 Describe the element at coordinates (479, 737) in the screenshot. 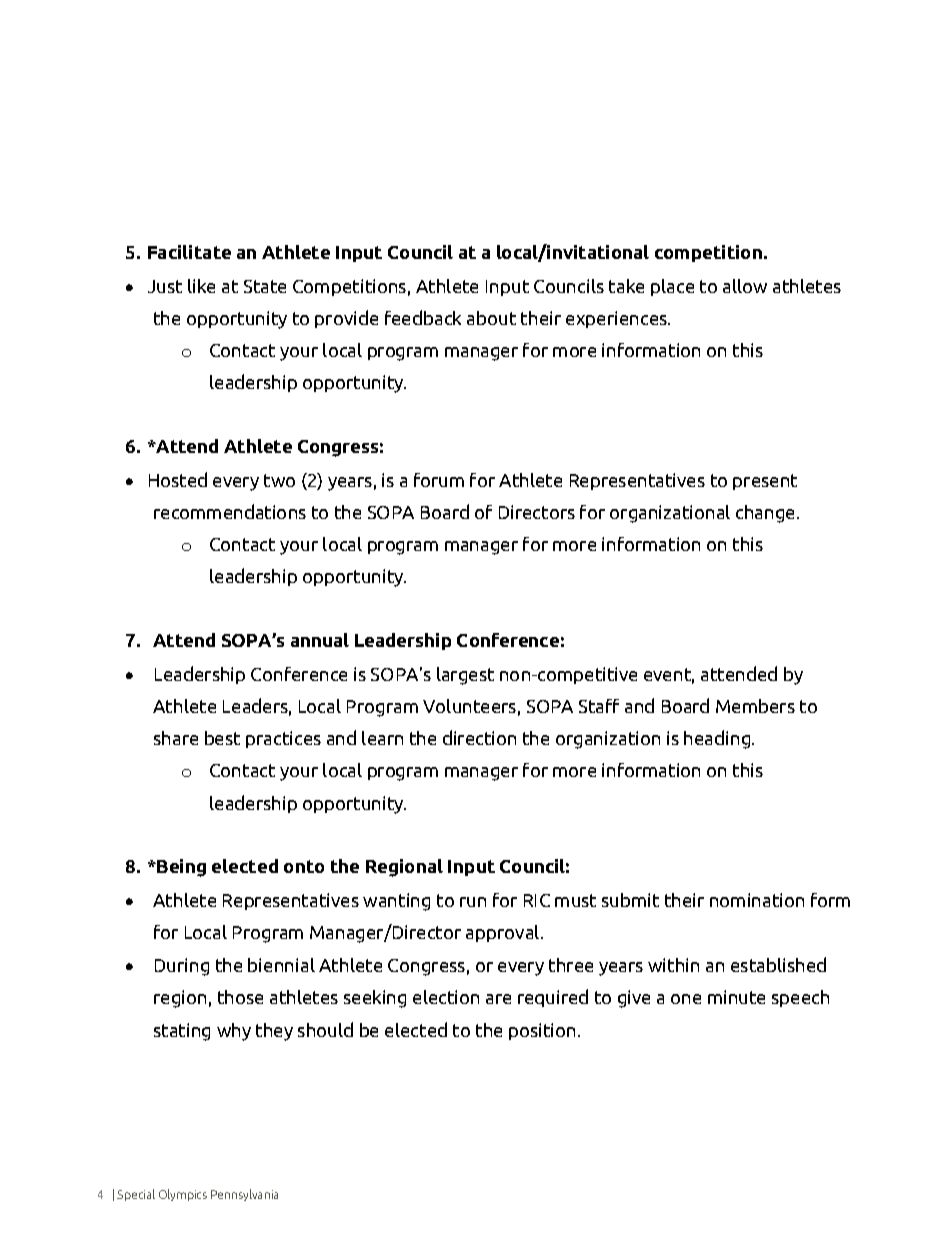

I see `direction` at that location.
